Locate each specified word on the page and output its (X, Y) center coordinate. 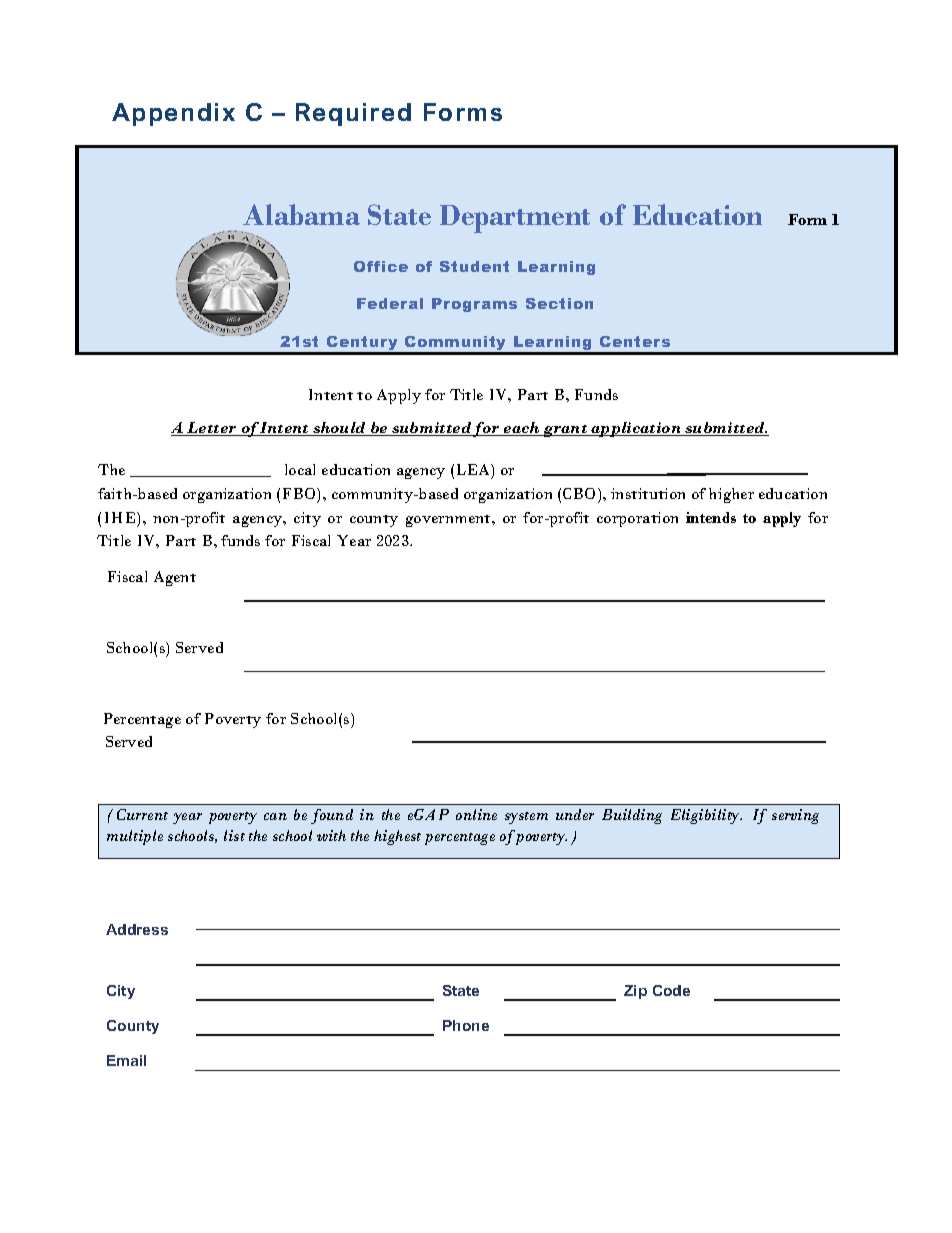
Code (671, 990)
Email (126, 1060)
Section (559, 303)
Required (353, 114)
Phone (466, 1025)
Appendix (173, 114)
